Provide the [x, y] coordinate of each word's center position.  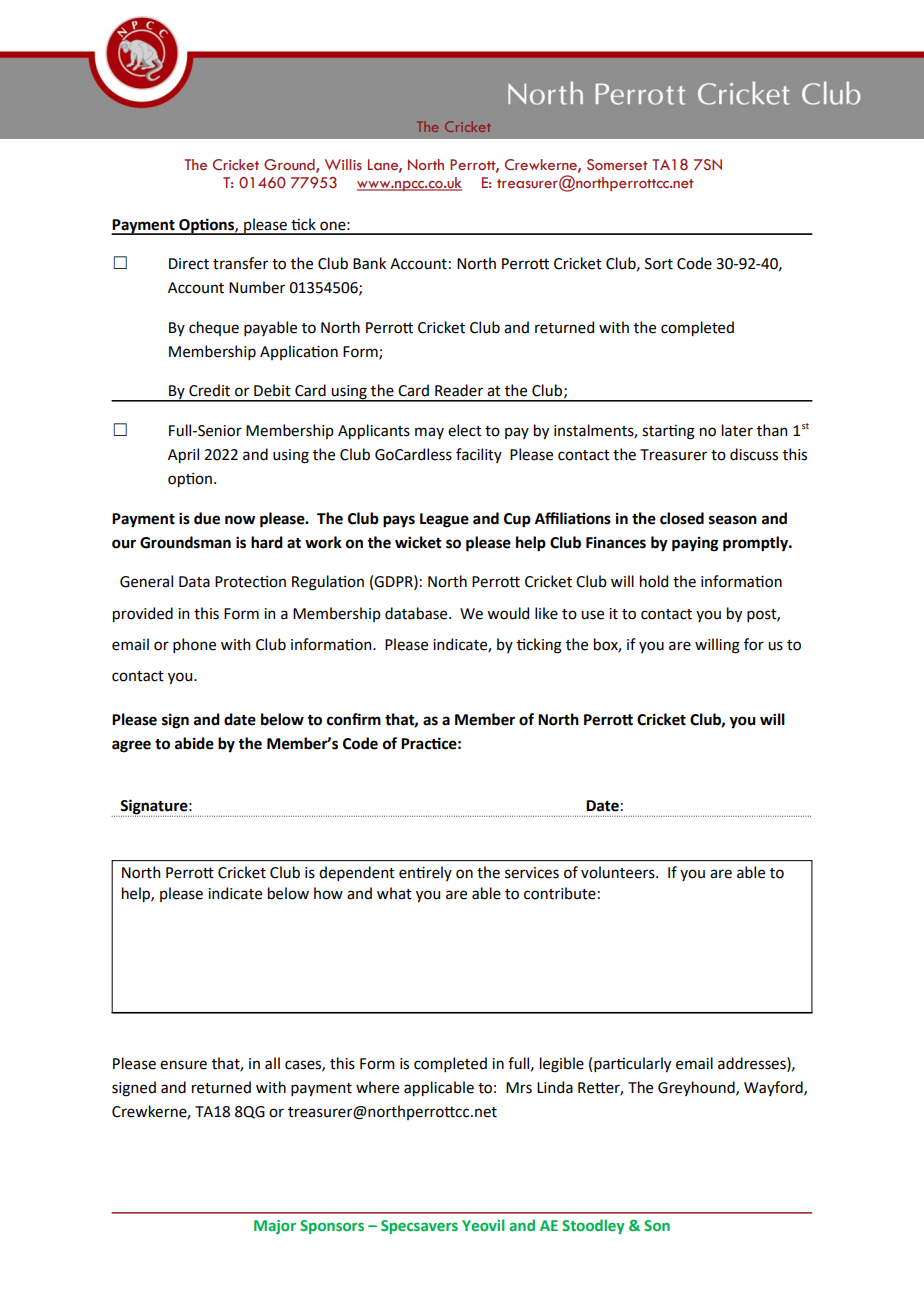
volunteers [619, 872]
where [377, 1087]
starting [668, 432]
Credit [209, 390]
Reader [459, 390]
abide [194, 743]
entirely [425, 873]
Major [275, 1227]
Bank [369, 263]
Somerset [617, 165]
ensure [183, 1065]
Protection [250, 582]
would [508, 613]
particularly [632, 1064]
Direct [189, 264]
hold [654, 581]
